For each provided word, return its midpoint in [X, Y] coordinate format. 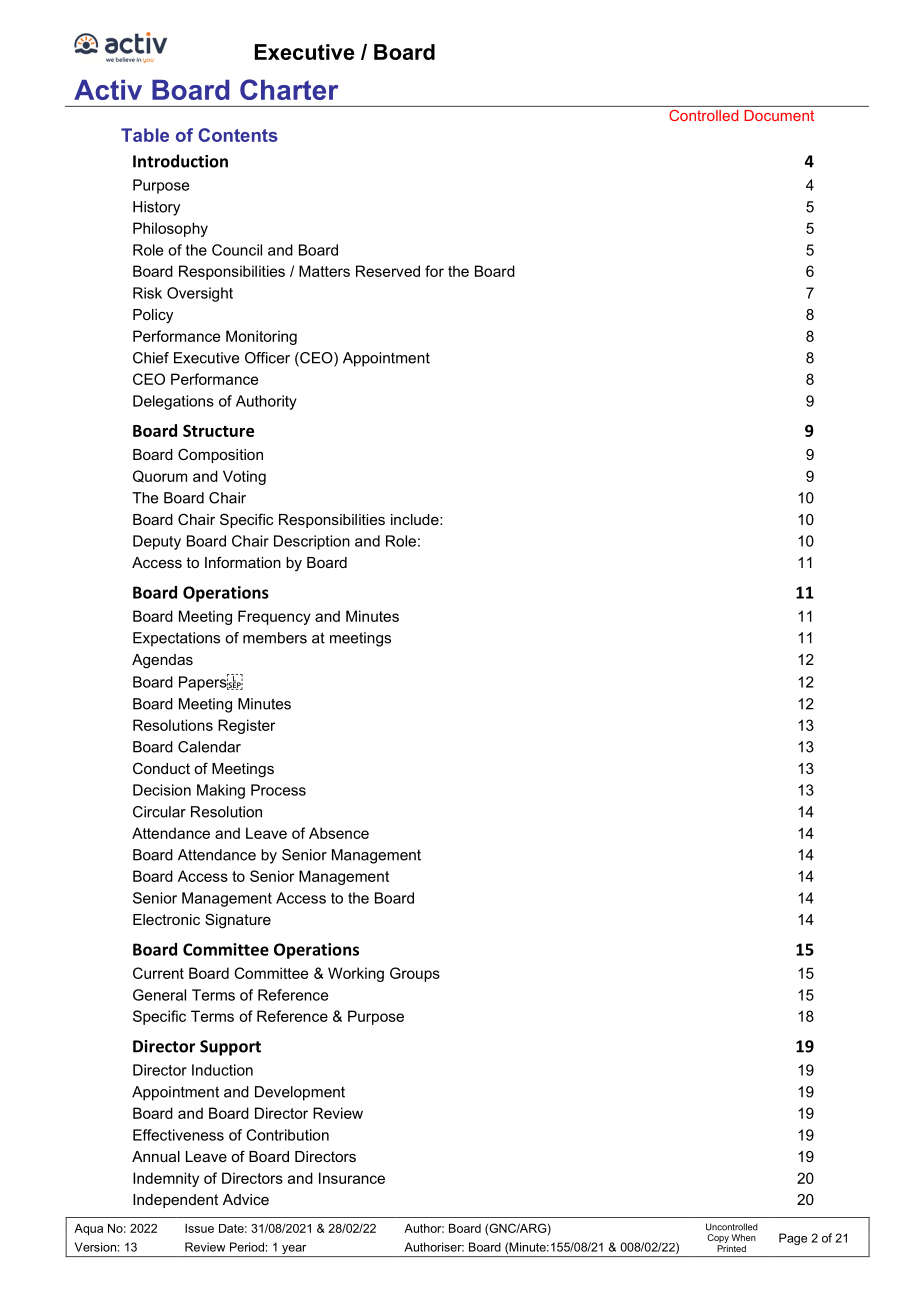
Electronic [166, 919]
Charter [289, 89]
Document [779, 115]
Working [356, 974]
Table [145, 135]
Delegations [173, 402]
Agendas [162, 661]
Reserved [388, 271]
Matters [324, 271]
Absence [339, 833]
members [275, 638]
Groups [415, 974]
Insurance [352, 1178]
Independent [175, 1201]
